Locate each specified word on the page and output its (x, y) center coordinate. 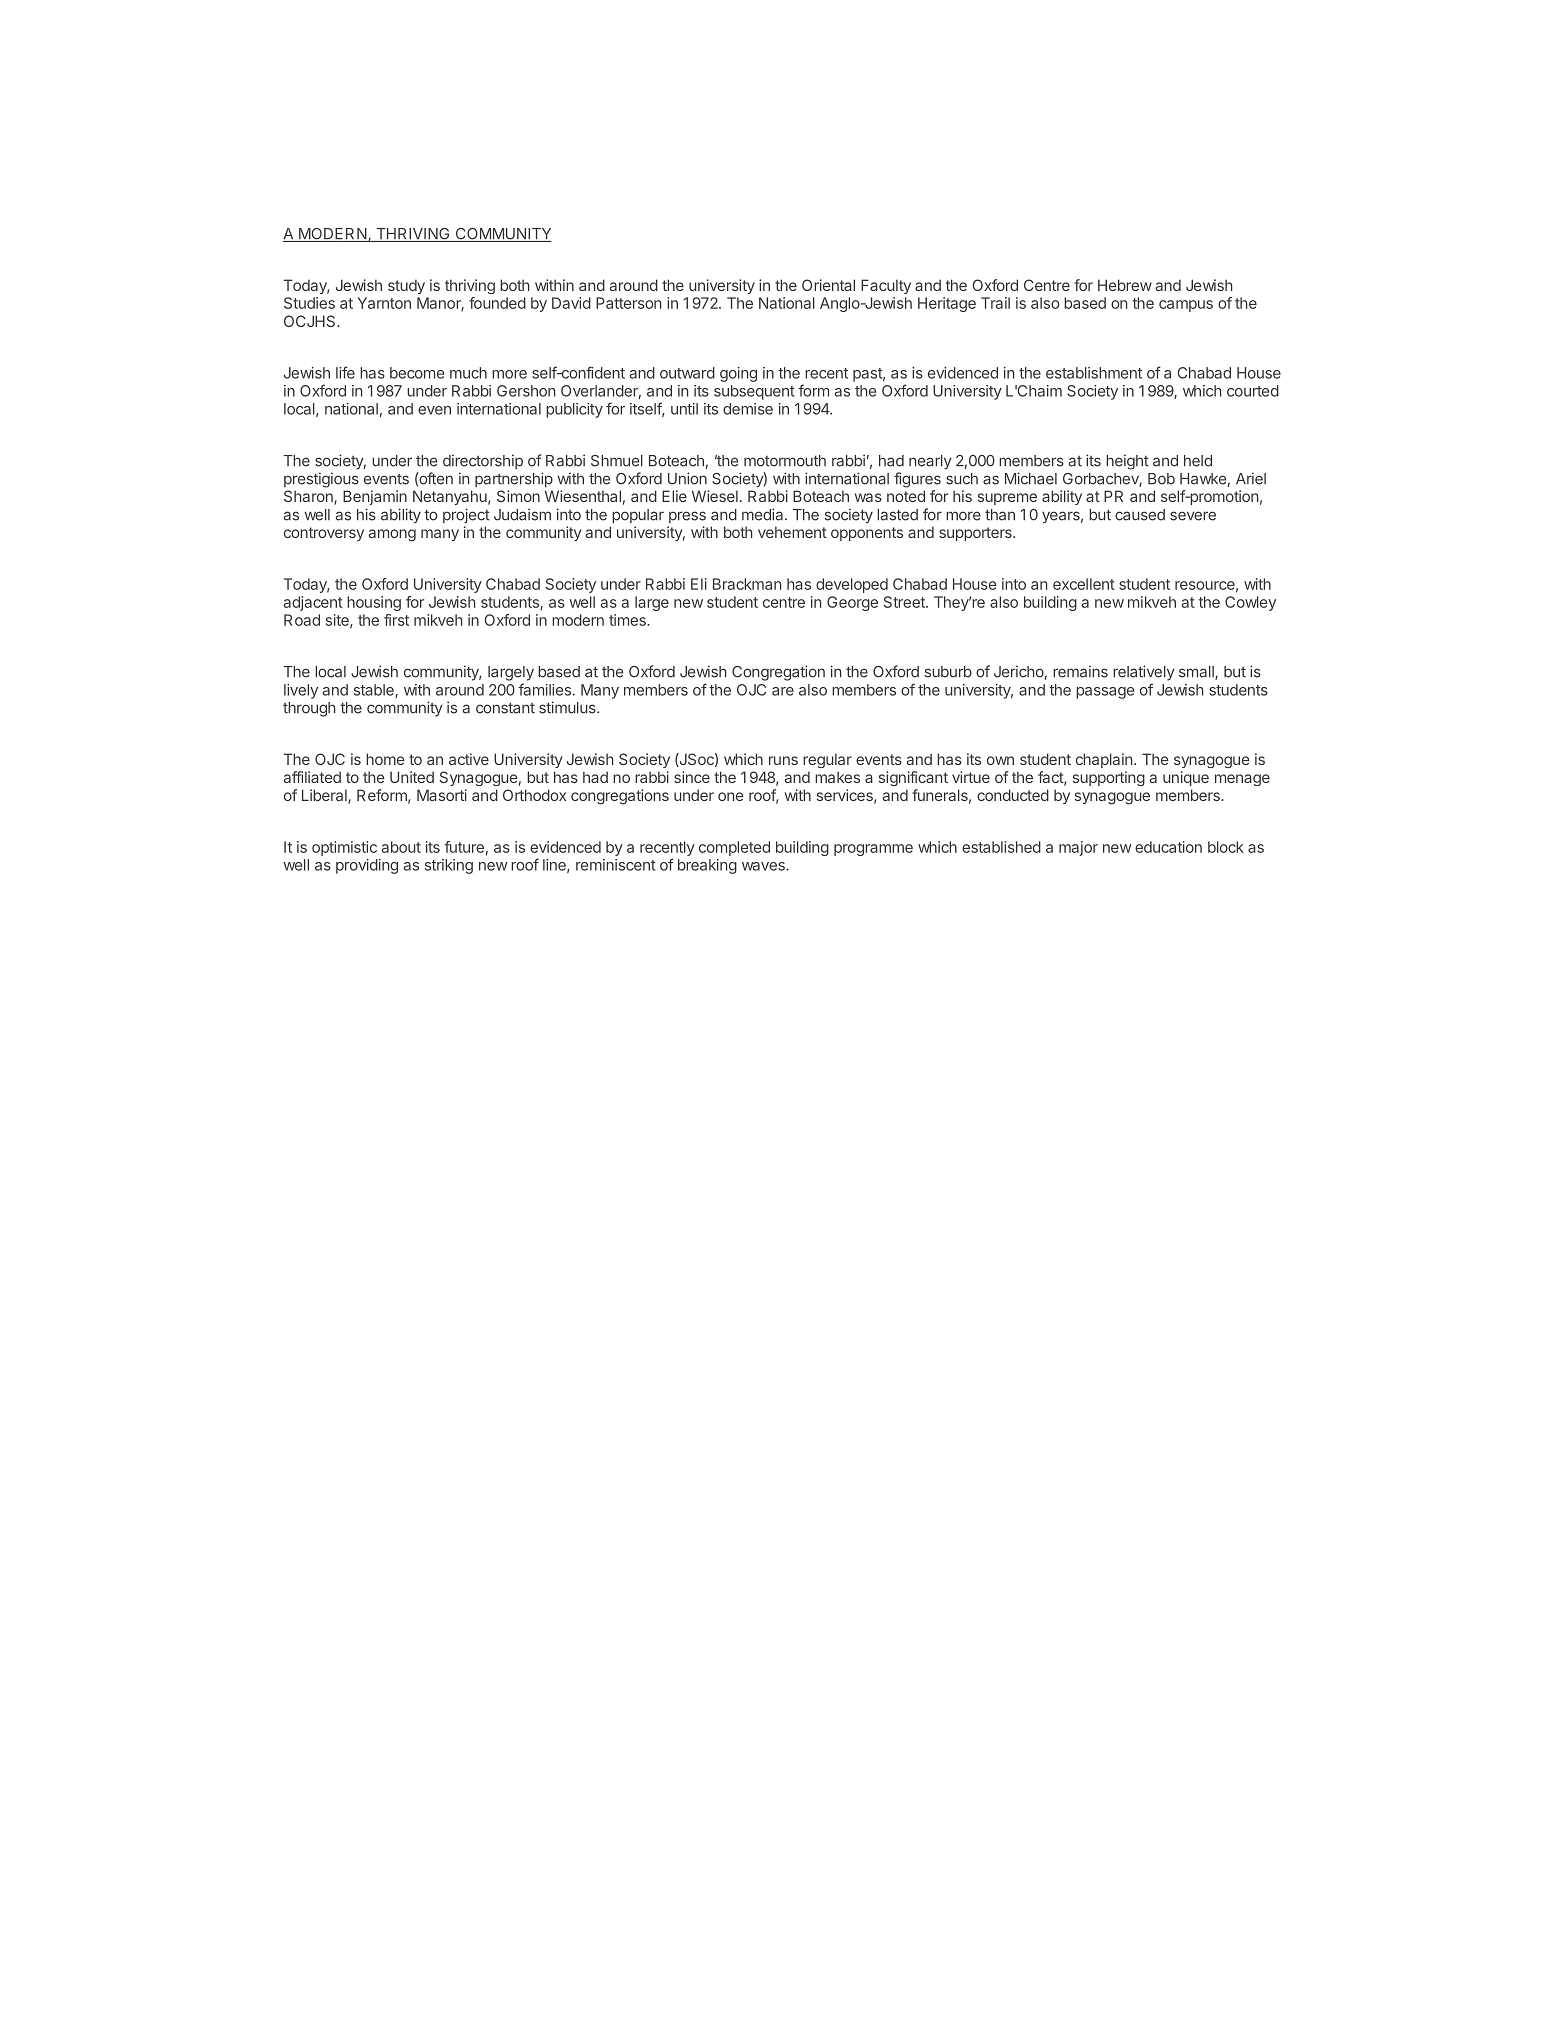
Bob (1161, 479)
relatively (1144, 673)
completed (734, 848)
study (406, 286)
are (783, 691)
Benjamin (375, 497)
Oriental (828, 285)
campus (1186, 306)
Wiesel (715, 496)
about (401, 847)
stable (375, 691)
